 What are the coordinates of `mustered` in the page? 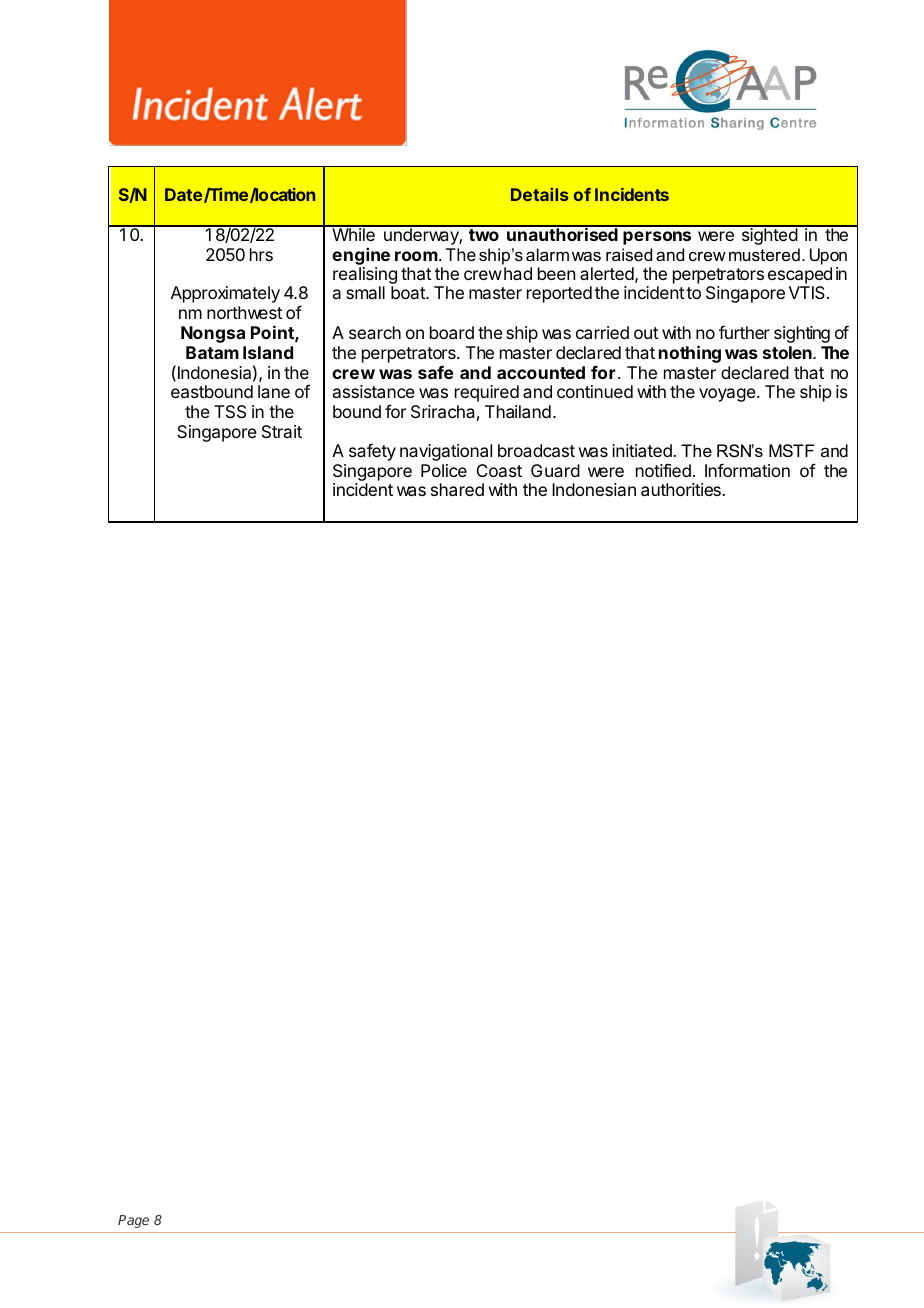 It's located at (764, 254).
